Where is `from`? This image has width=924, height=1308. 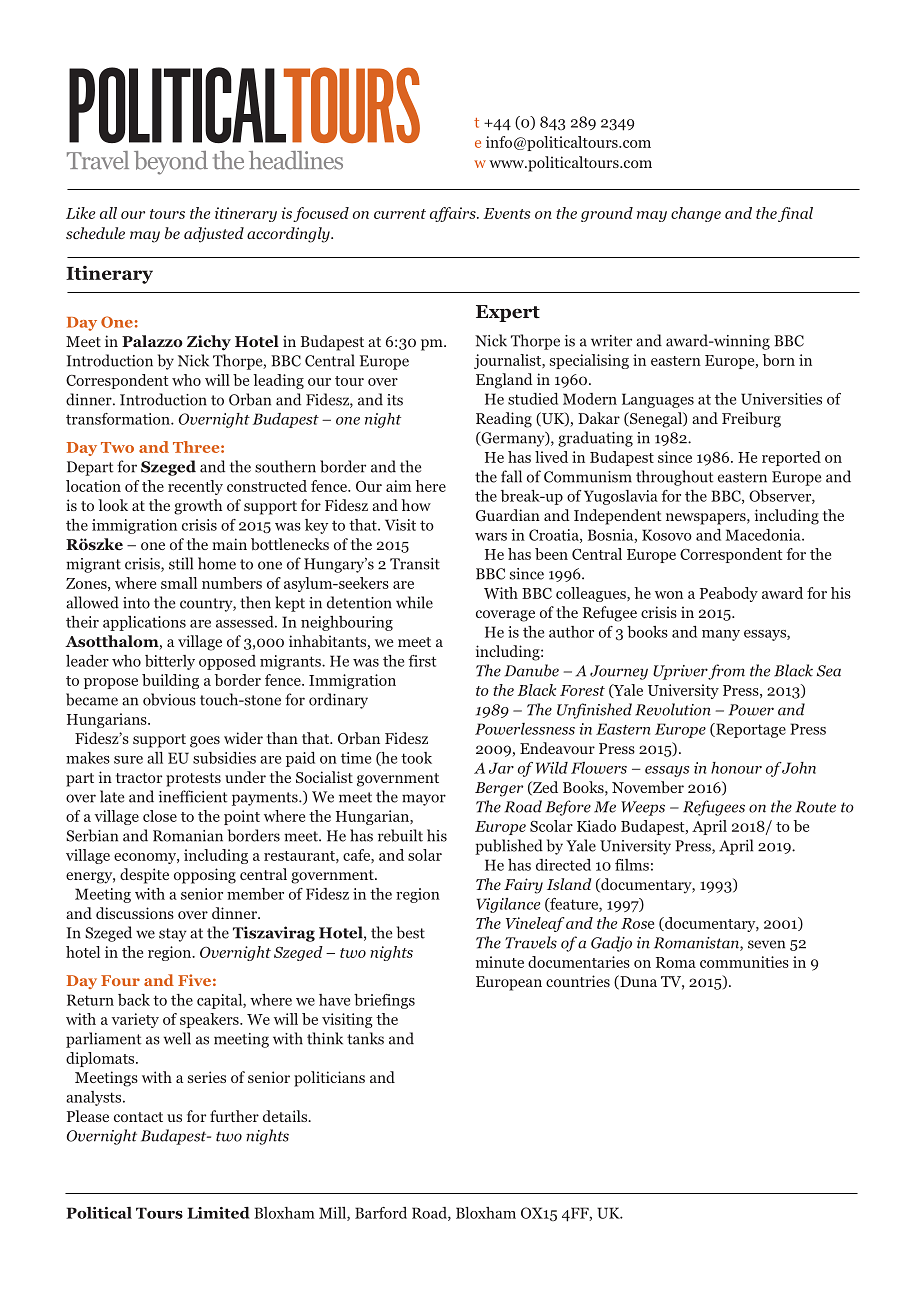 from is located at coordinates (726, 672).
